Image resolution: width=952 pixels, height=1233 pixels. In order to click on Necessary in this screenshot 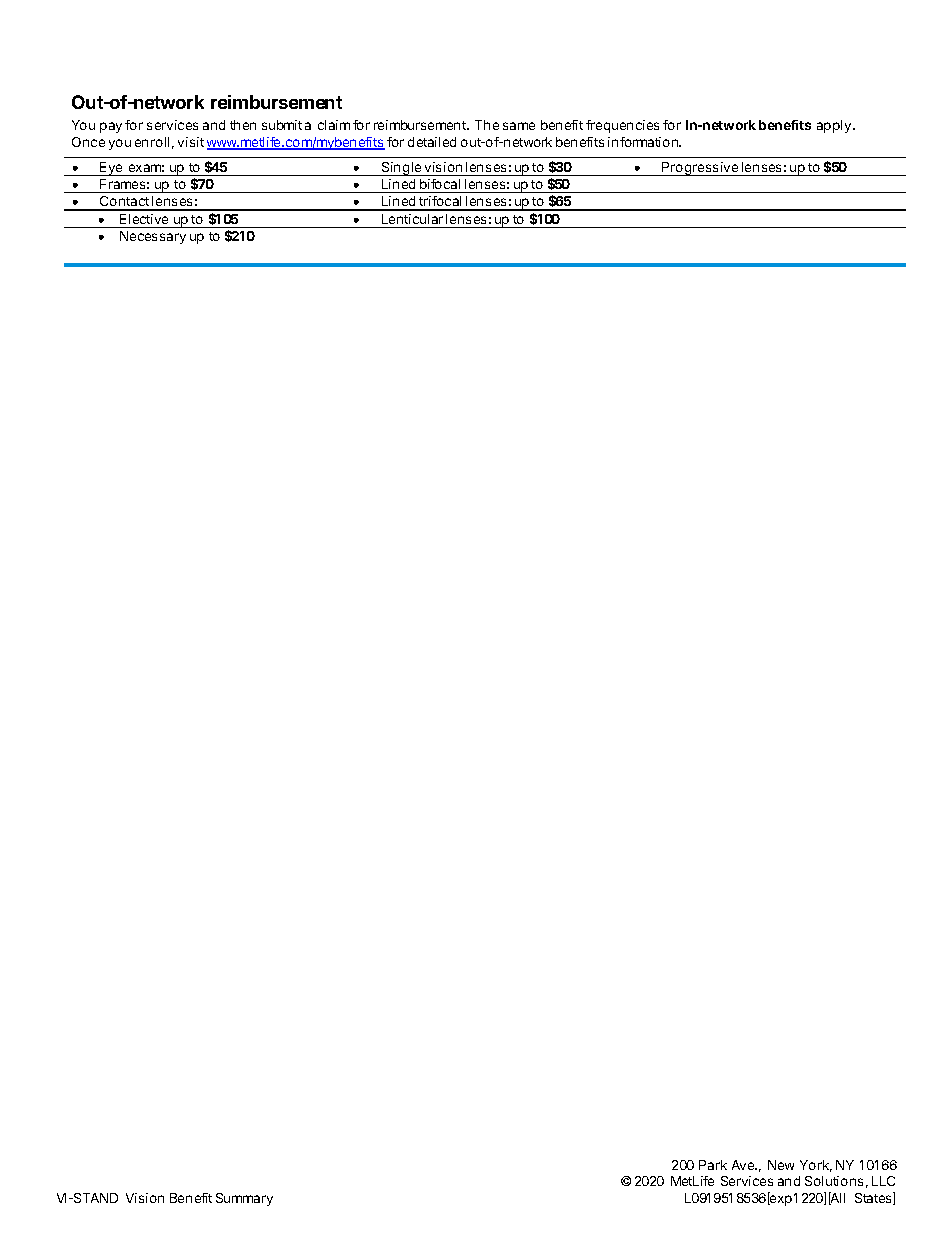, I will do `click(153, 237)`.
